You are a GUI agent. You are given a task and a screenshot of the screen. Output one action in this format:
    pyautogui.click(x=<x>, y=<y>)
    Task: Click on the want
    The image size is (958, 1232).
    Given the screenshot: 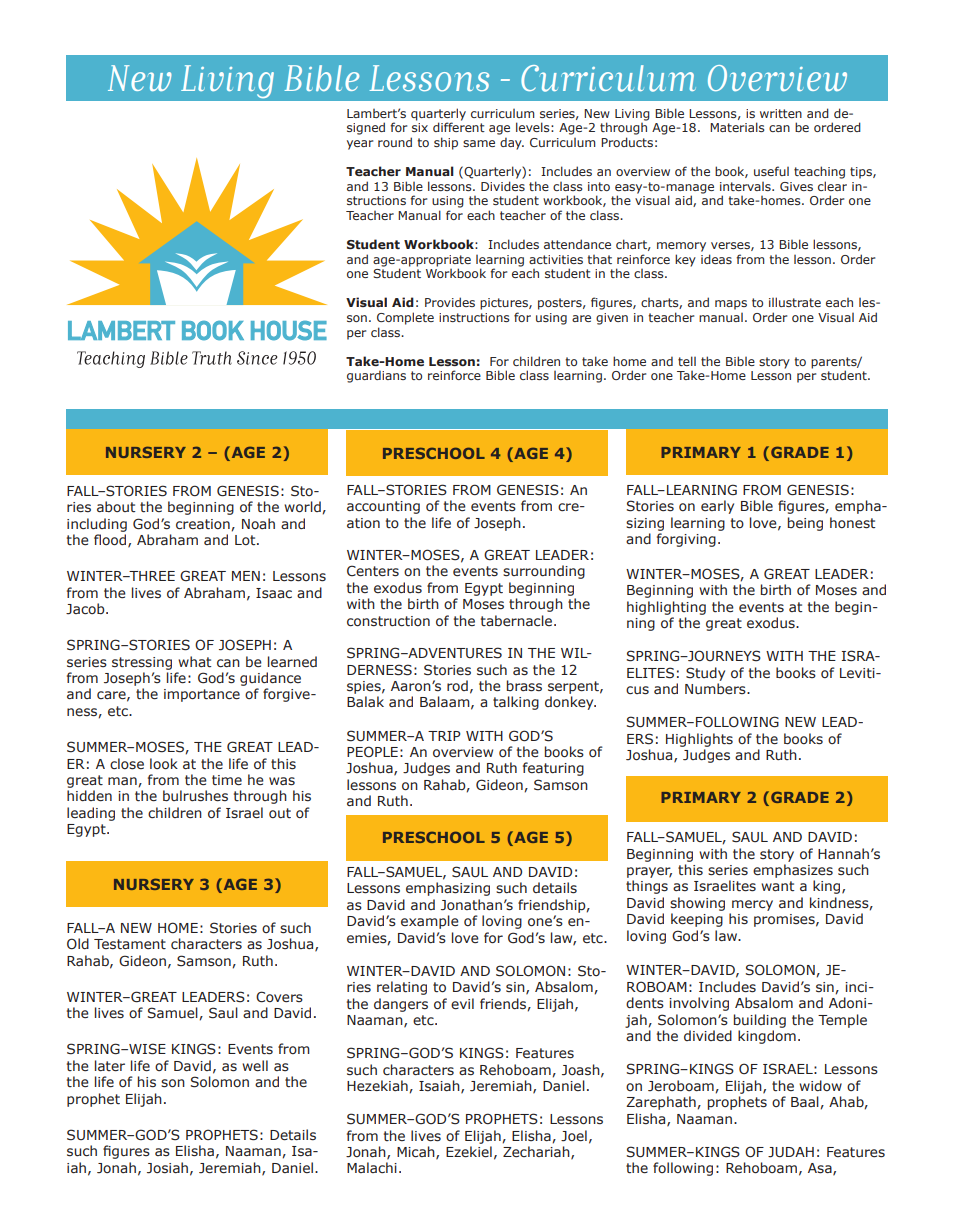 What is the action you would take?
    pyautogui.click(x=777, y=886)
